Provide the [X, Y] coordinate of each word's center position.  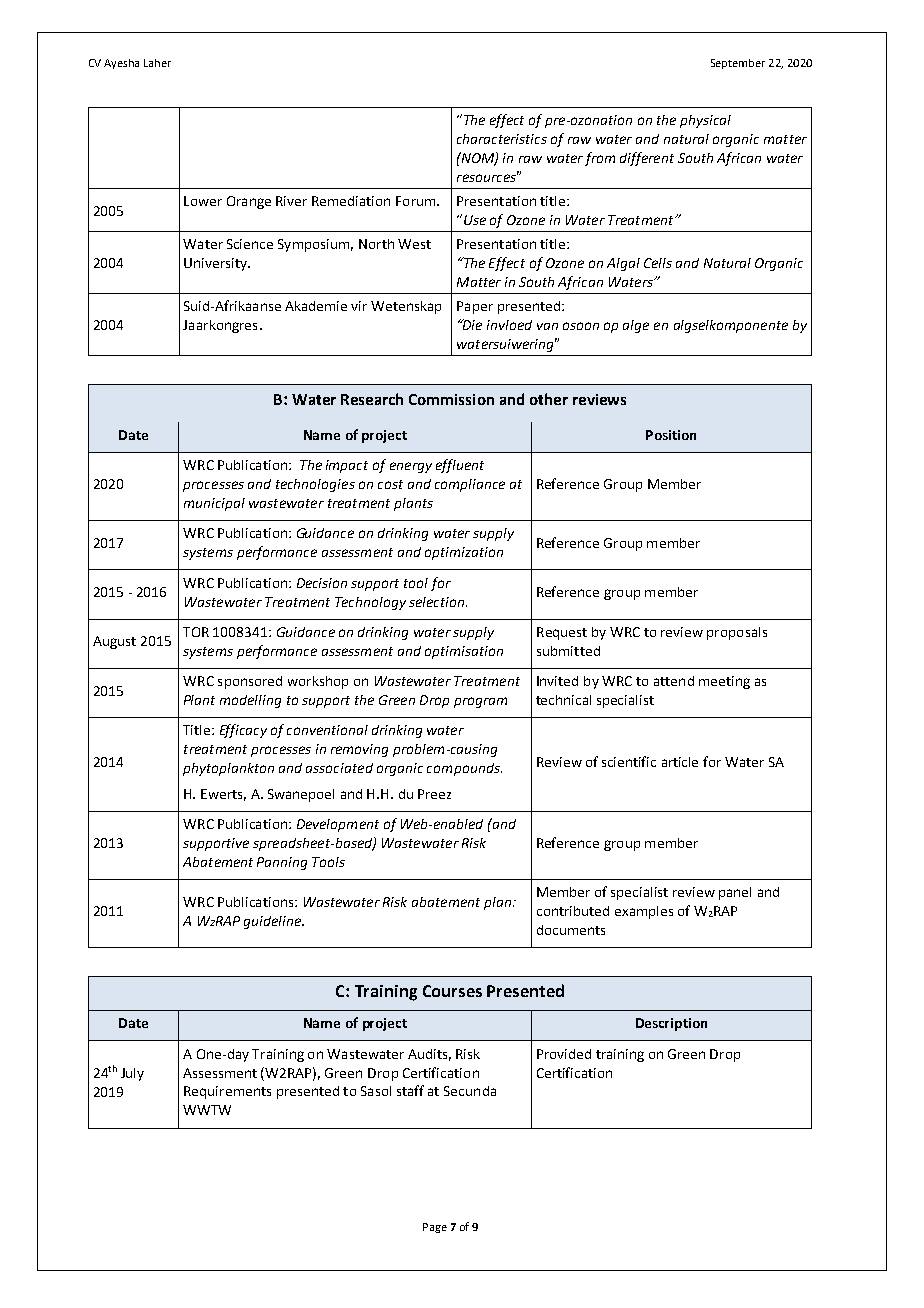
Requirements [227, 1092]
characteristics [502, 139]
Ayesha [121, 64]
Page [435, 1228]
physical [705, 121]
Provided [564, 1054]
